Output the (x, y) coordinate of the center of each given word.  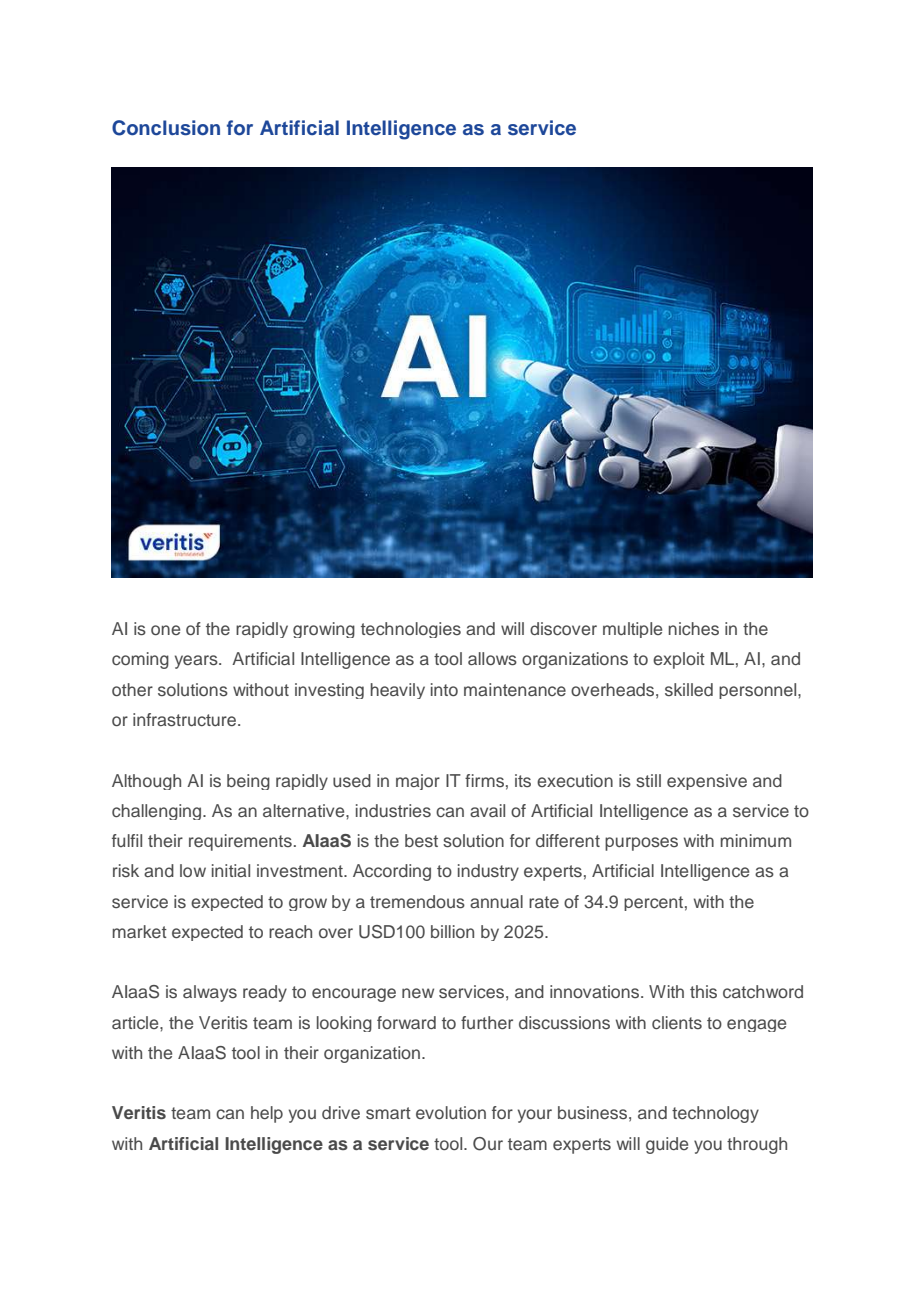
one (165, 630)
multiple (632, 630)
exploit (679, 660)
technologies (411, 630)
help (267, 1114)
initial (231, 870)
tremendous (417, 902)
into (444, 689)
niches (693, 628)
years (197, 662)
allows (492, 659)
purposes (641, 844)
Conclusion (166, 128)
